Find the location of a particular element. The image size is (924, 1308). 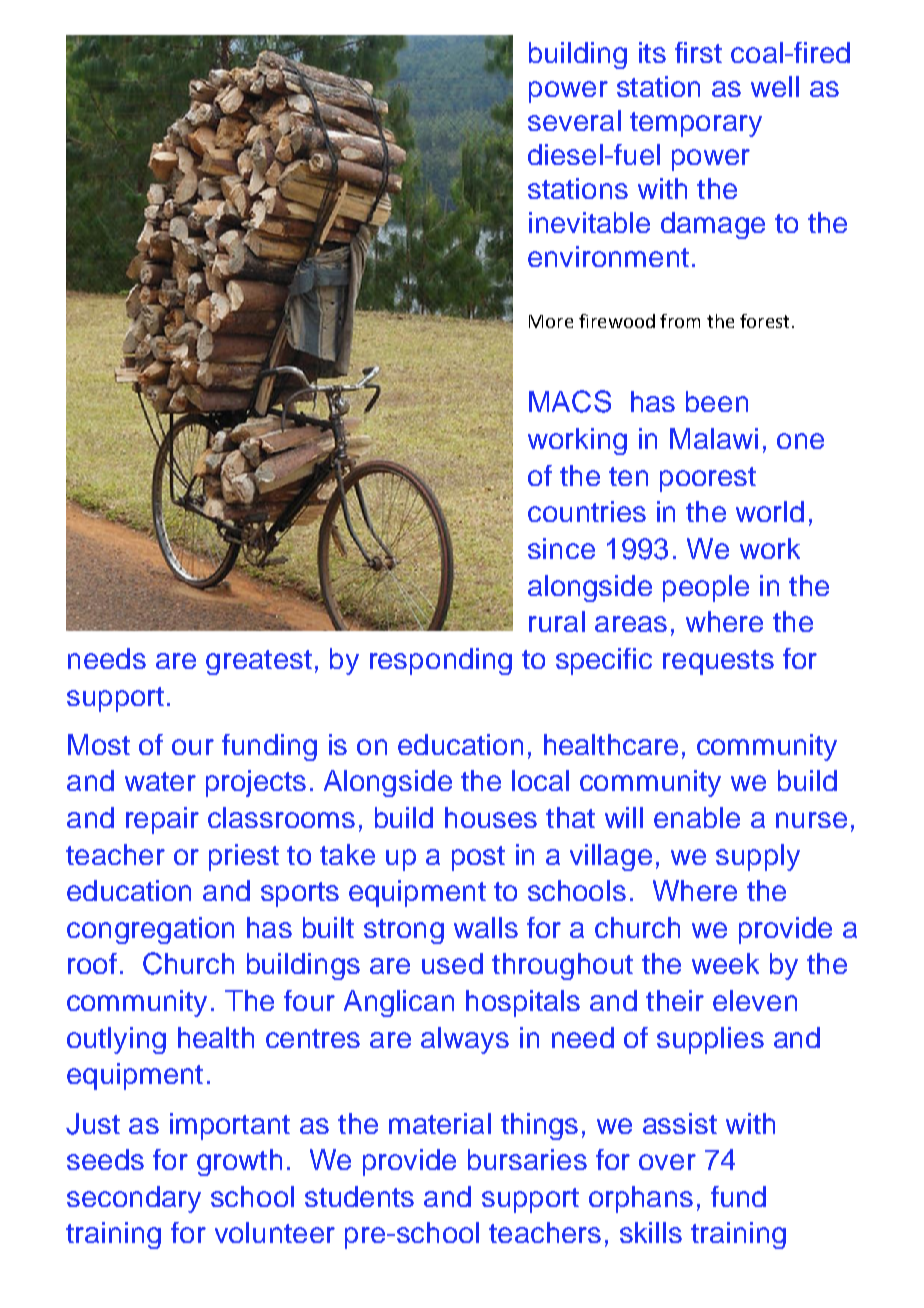

requests is located at coordinates (718, 662).
